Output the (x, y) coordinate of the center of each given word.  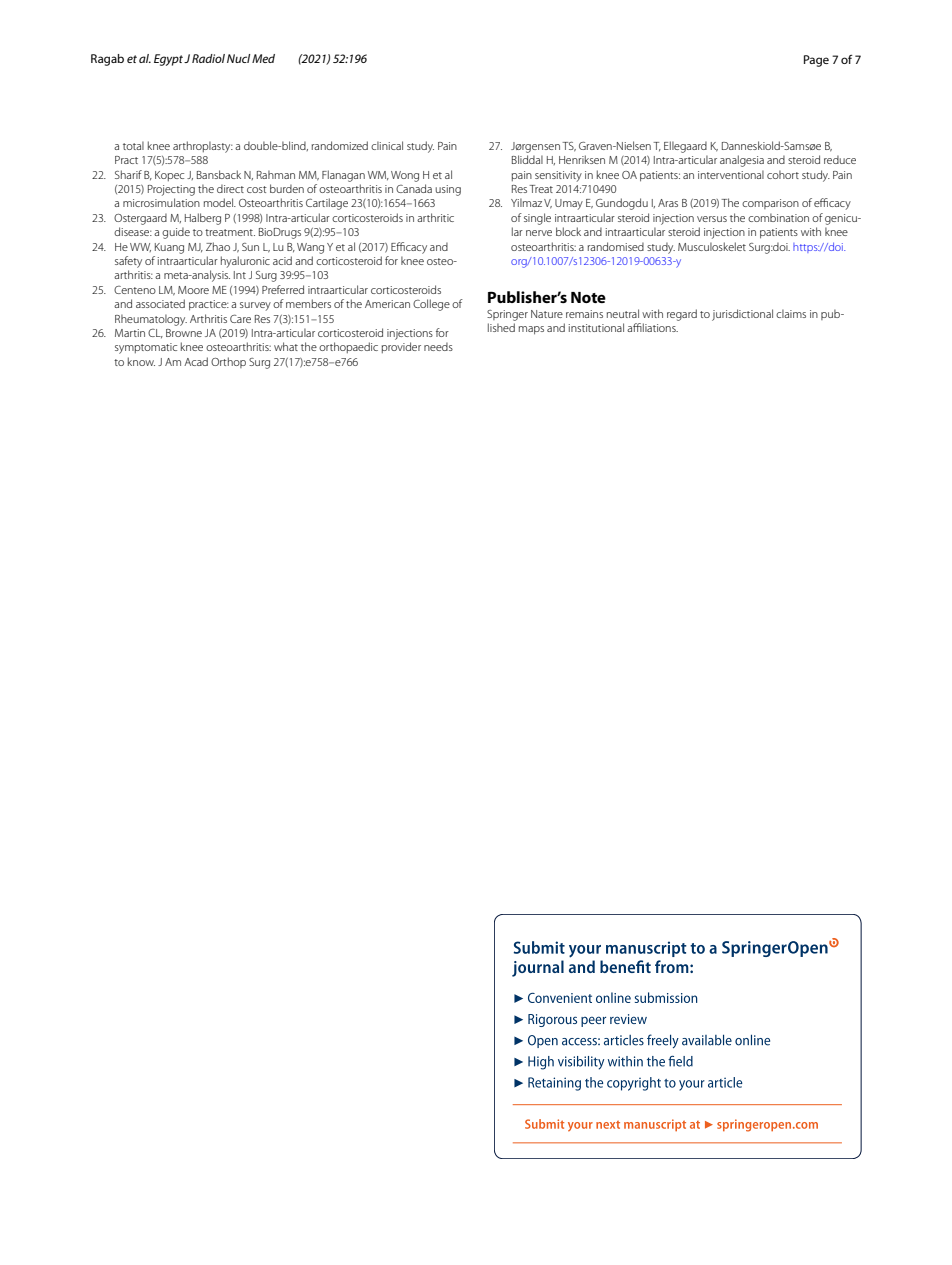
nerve (539, 233)
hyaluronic (245, 262)
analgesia (742, 161)
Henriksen (582, 159)
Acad (196, 361)
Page (816, 61)
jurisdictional (742, 315)
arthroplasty (203, 147)
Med (263, 58)
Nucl (238, 58)
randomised (616, 246)
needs (438, 346)
